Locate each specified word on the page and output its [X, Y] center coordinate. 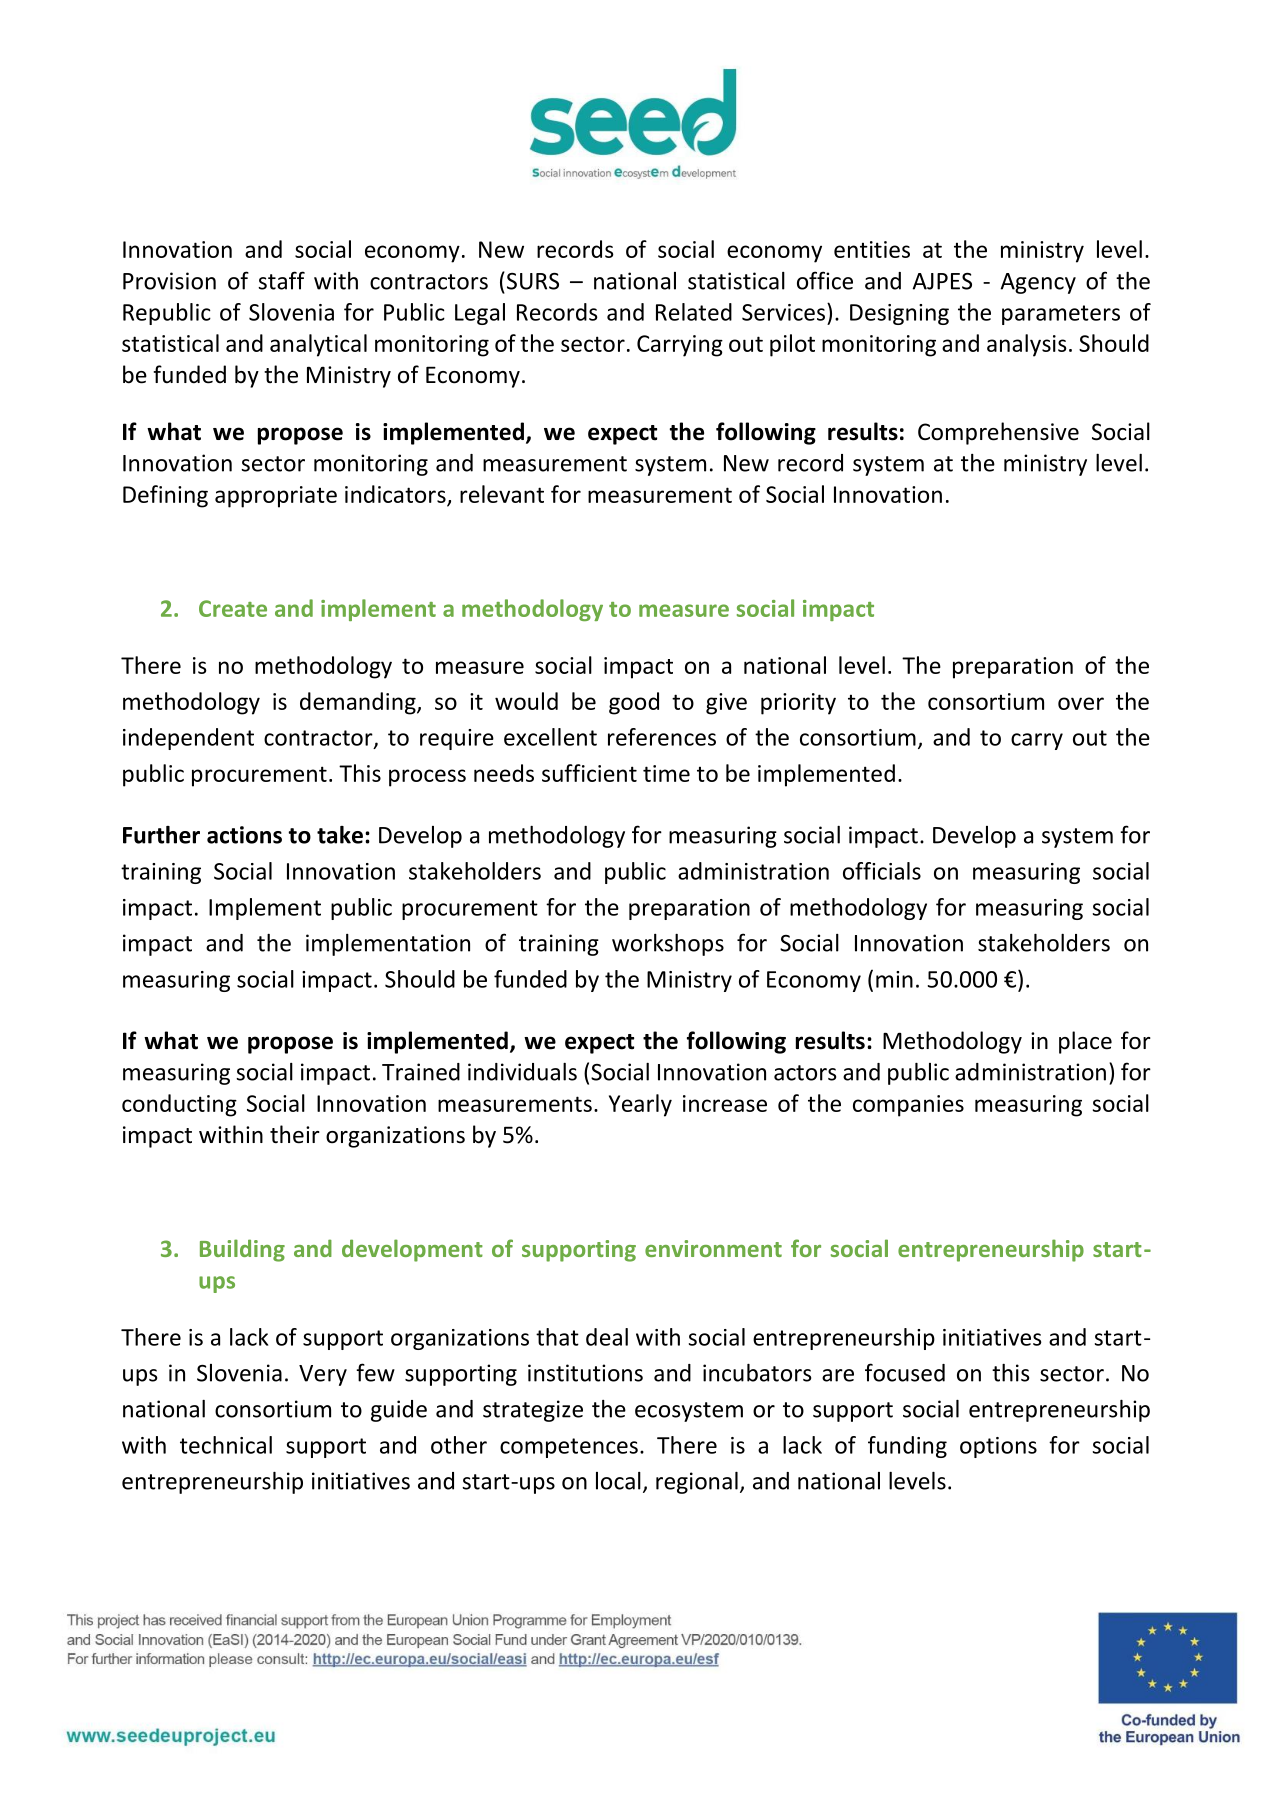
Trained [421, 1072]
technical [226, 1445]
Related [694, 312]
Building [242, 1250]
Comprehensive [998, 433]
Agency [1038, 283]
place [1085, 1042]
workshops [668, 945]
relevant [502, 494]
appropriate [276, 497]
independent [188, 739]
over [1081, 703]
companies [908, 1106]
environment [713, 1248]
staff [281, 280]
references [662, 737]
